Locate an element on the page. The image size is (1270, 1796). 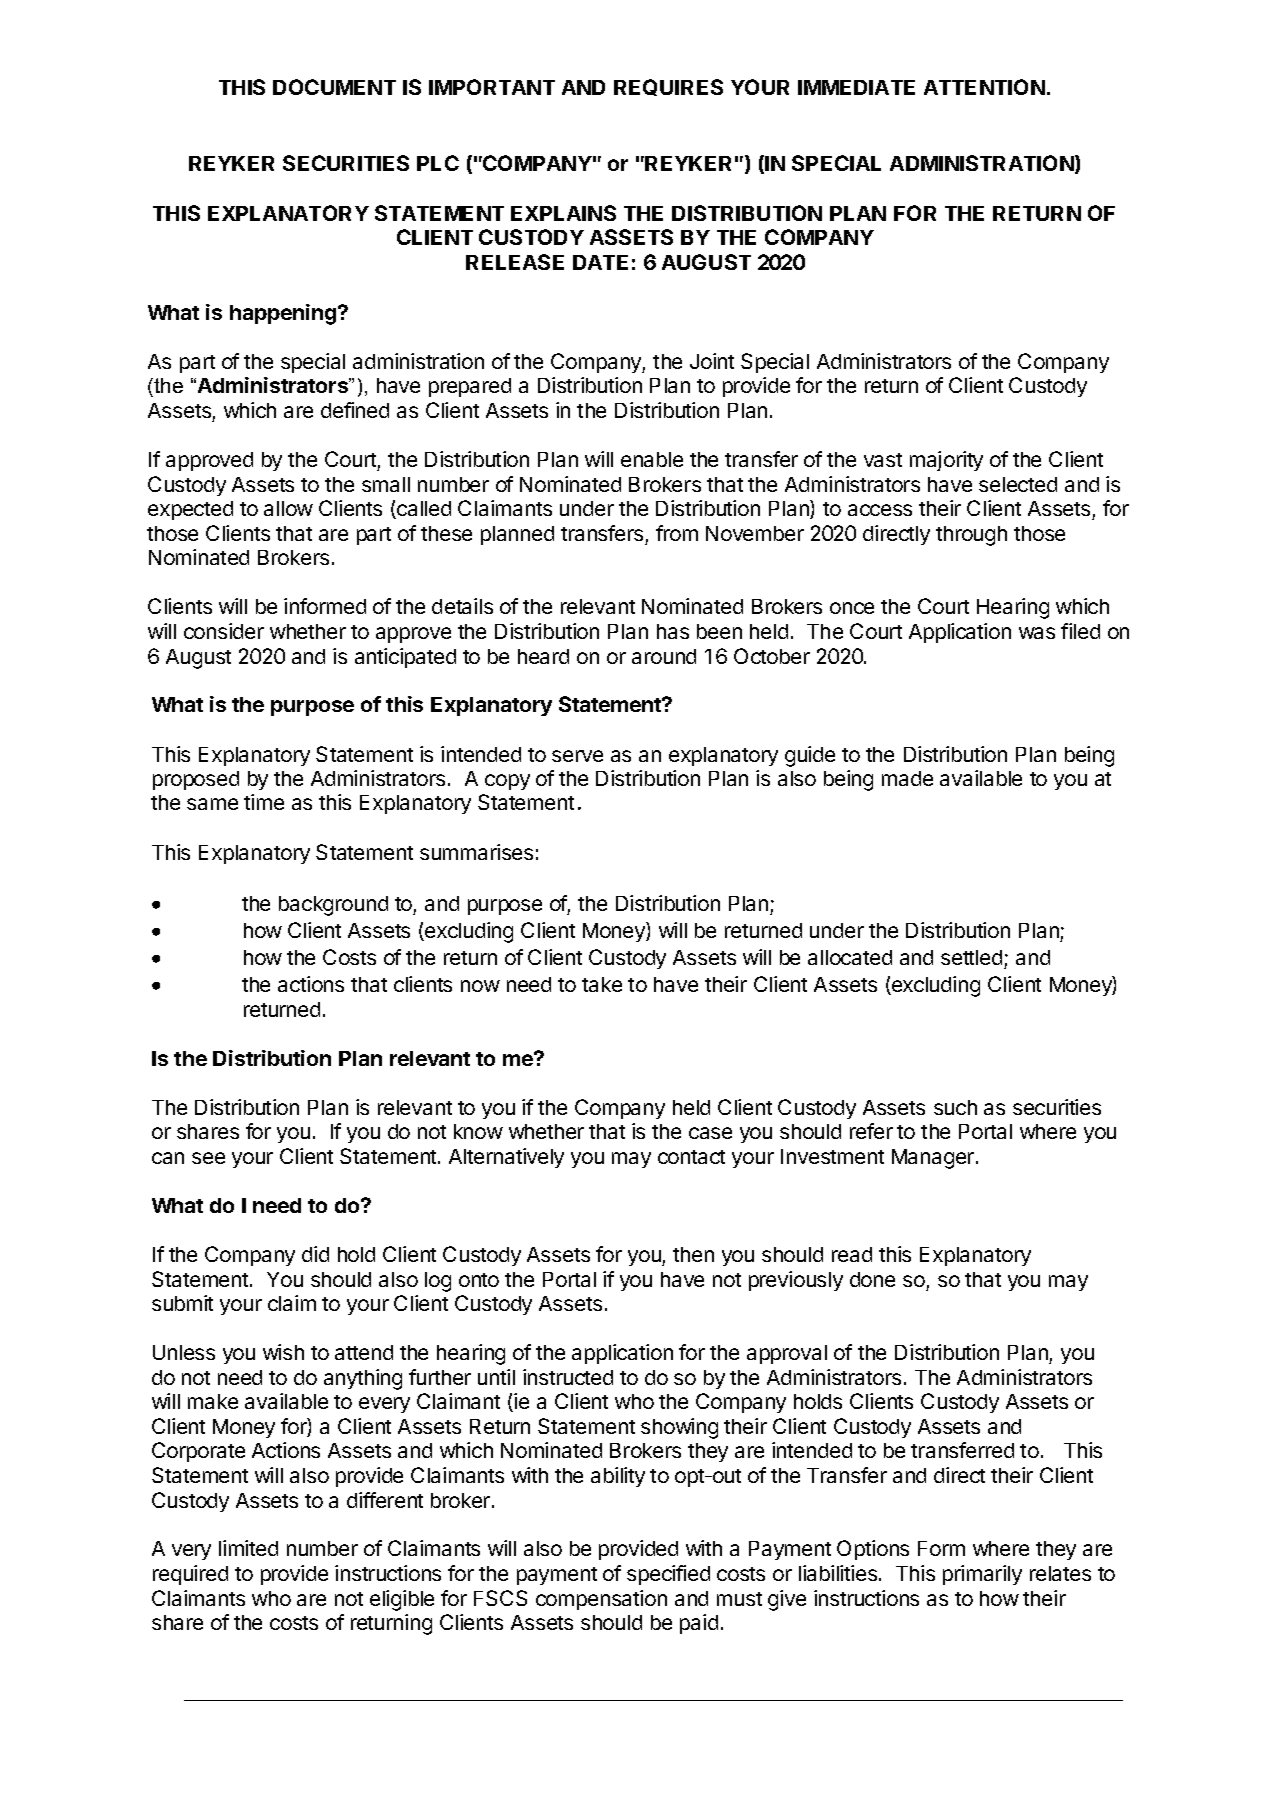
ATTENTION is located at coordinates (984, 87).
